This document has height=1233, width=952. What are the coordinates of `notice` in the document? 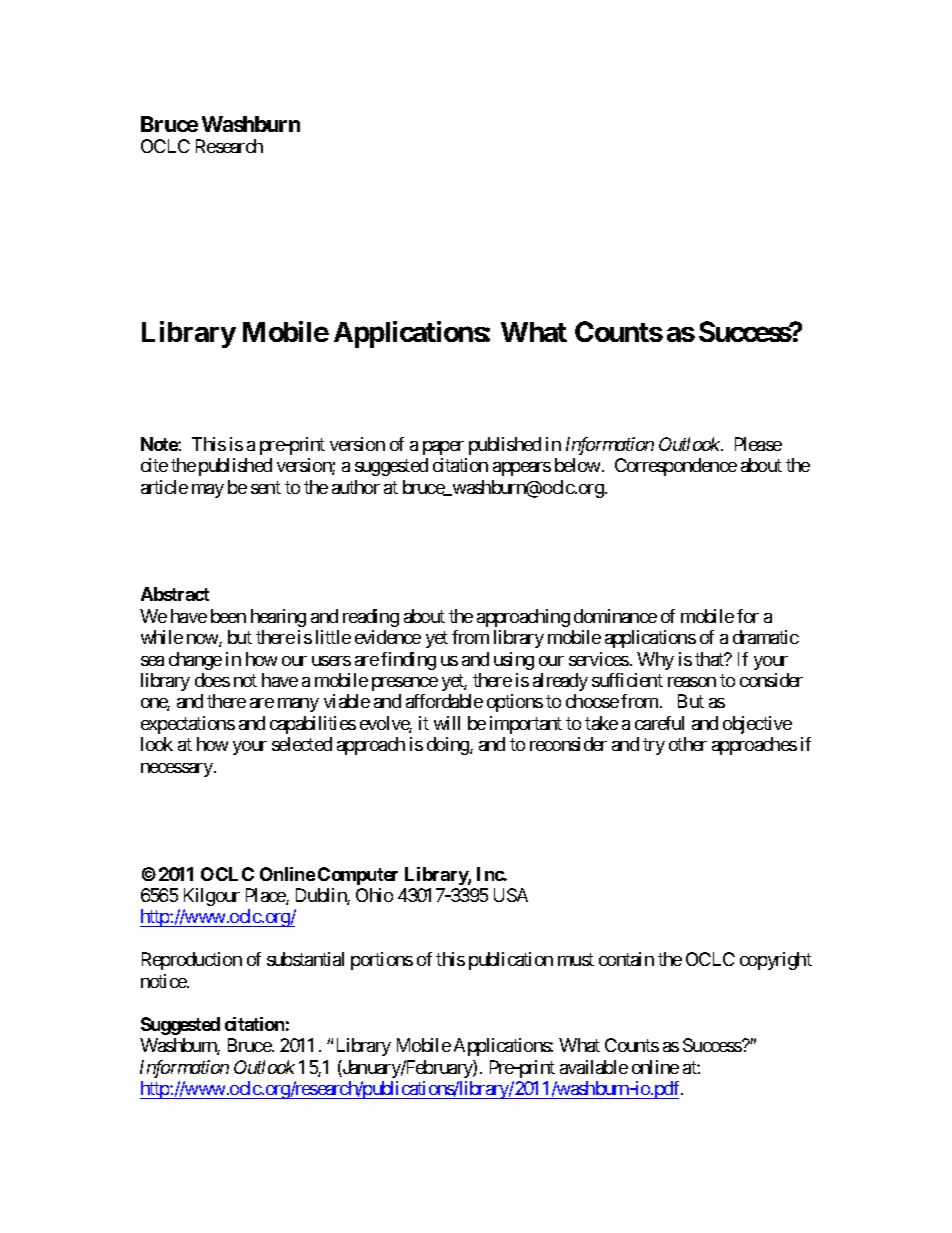 It's located at (164, 981).
